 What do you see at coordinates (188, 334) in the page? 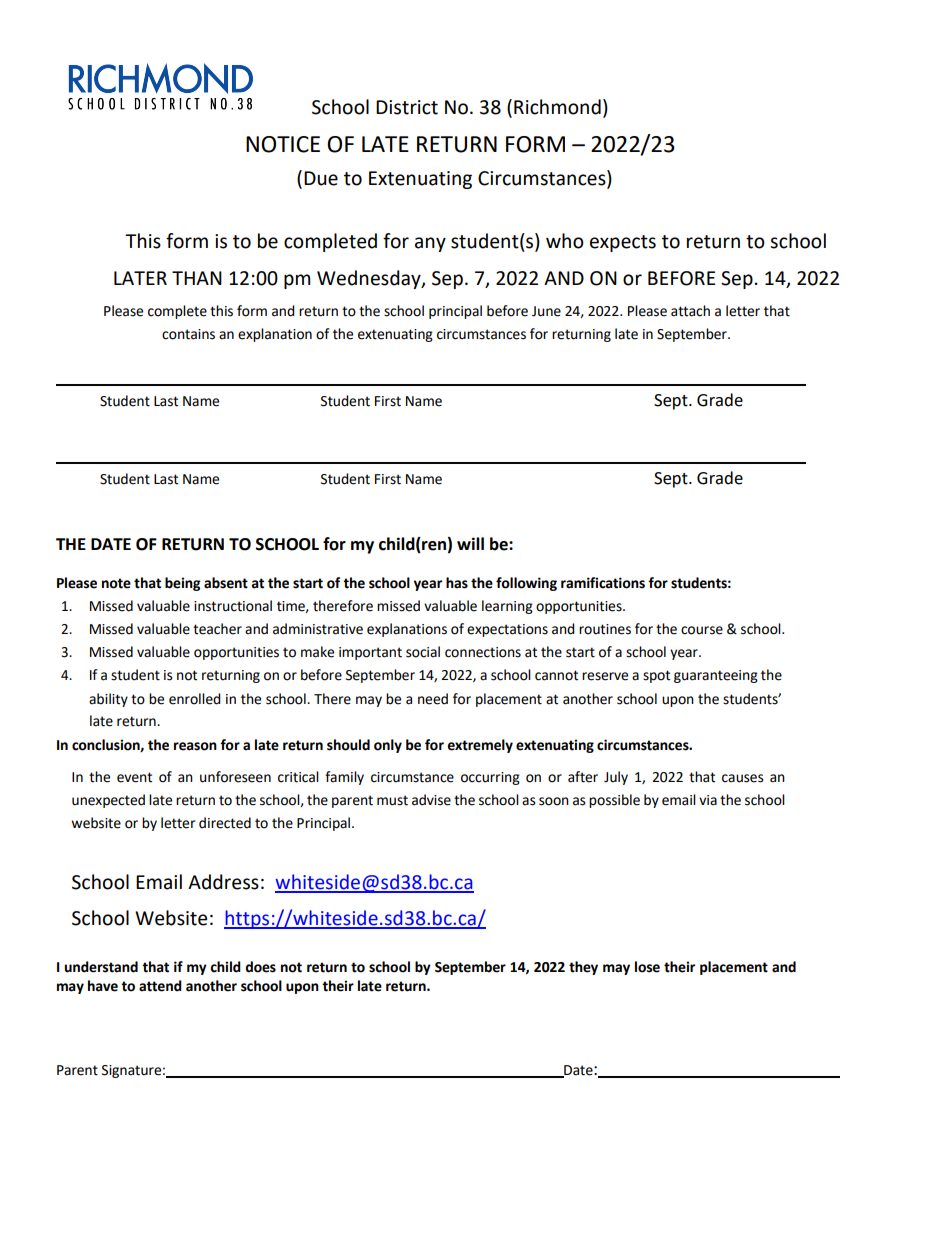
I see `contains` at bounding box center [188, 334].
